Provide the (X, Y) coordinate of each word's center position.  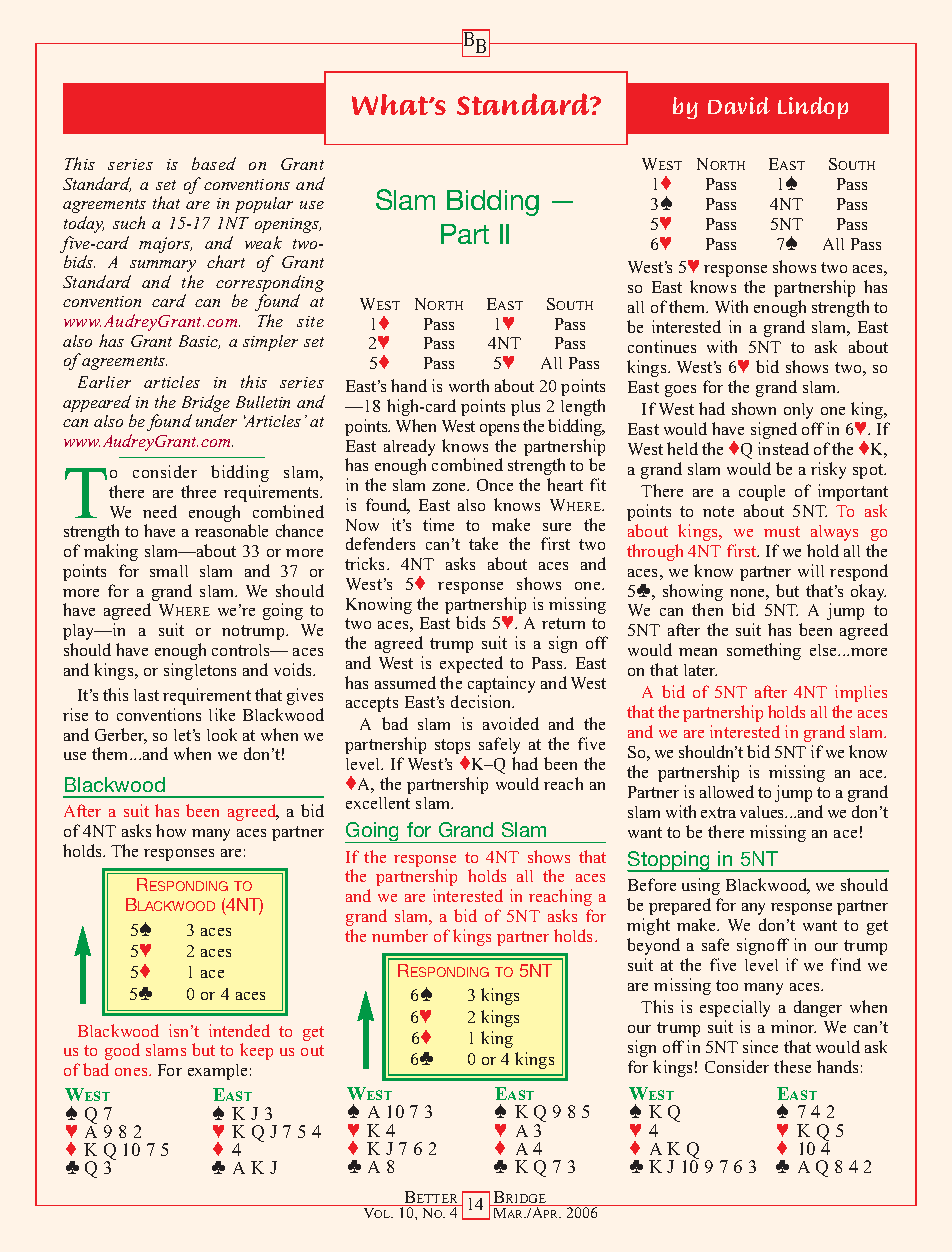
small (169, 571)
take (483, 543)
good (122, 1051)
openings (288, 225)
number (400, 935)
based (214, 163)
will (811, 570)
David (739, 105)
